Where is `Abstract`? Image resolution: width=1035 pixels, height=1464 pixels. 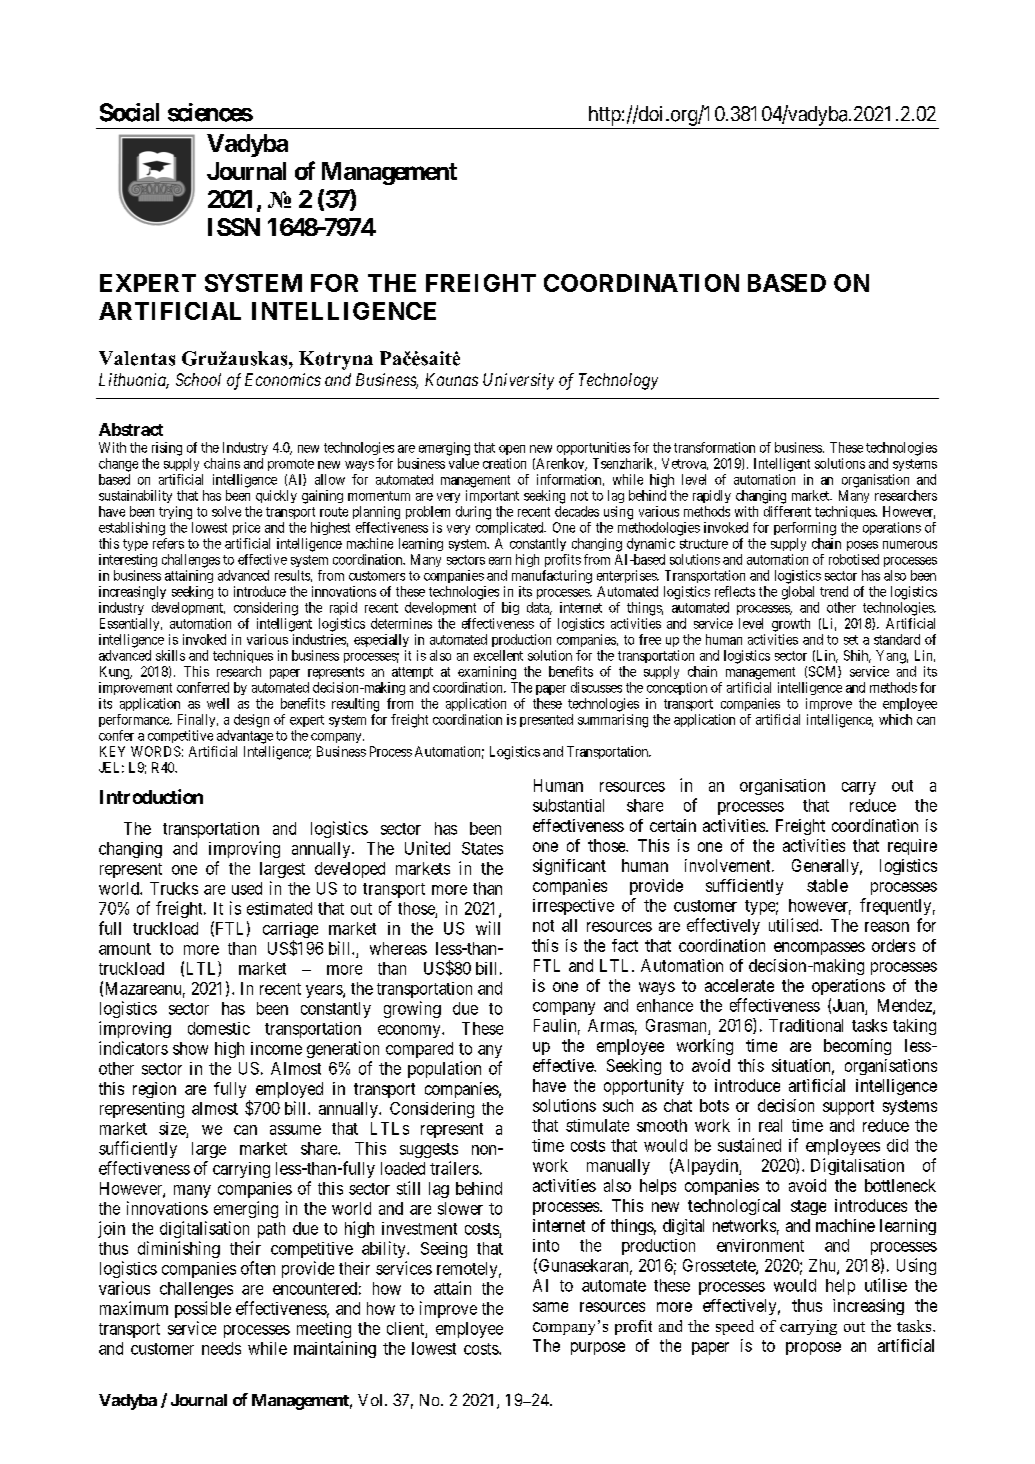 Abstract is located at coordinates (131, 429).
